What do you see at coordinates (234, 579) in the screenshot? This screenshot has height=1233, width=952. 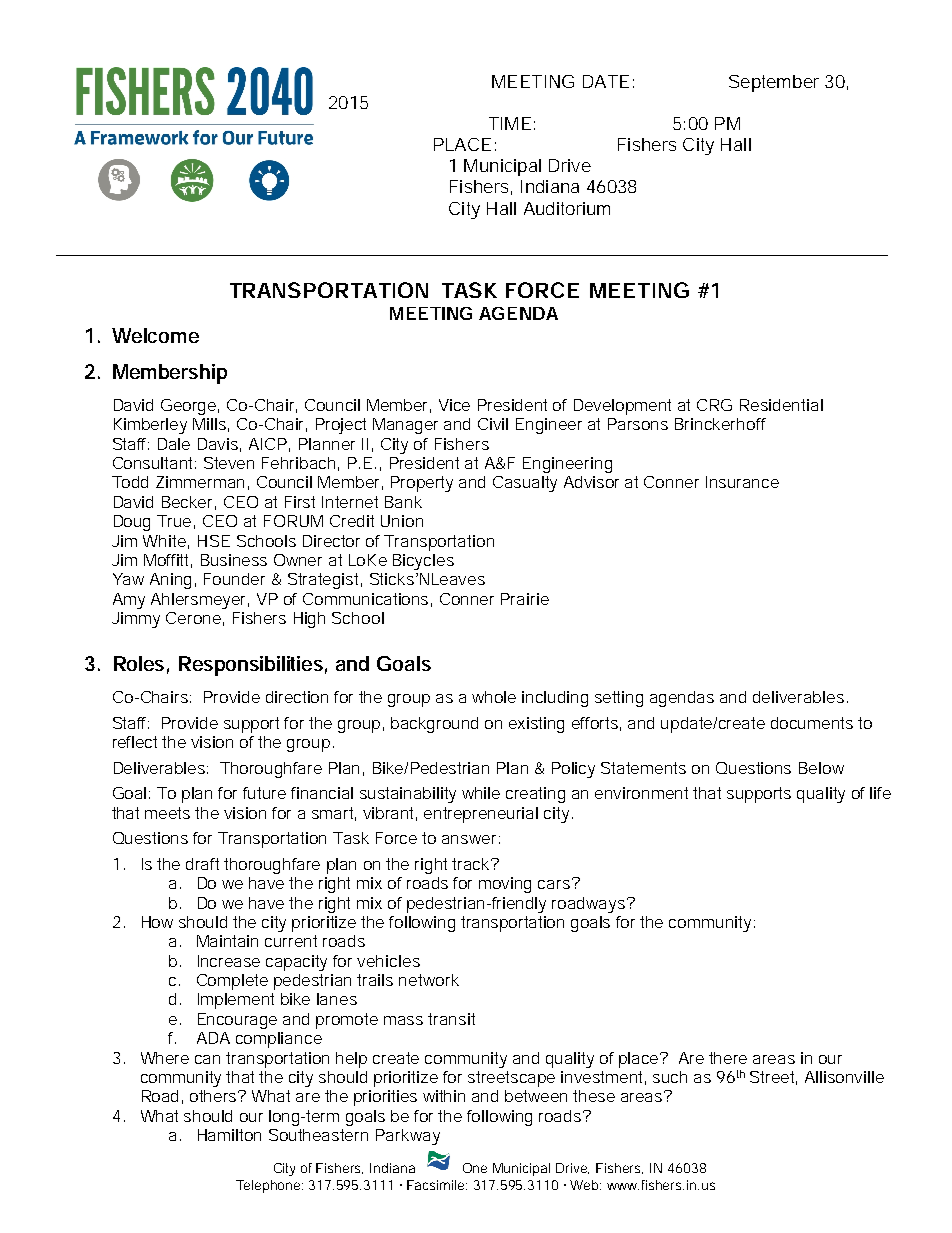 I see `Founder` at bounding box center [234, 579].
